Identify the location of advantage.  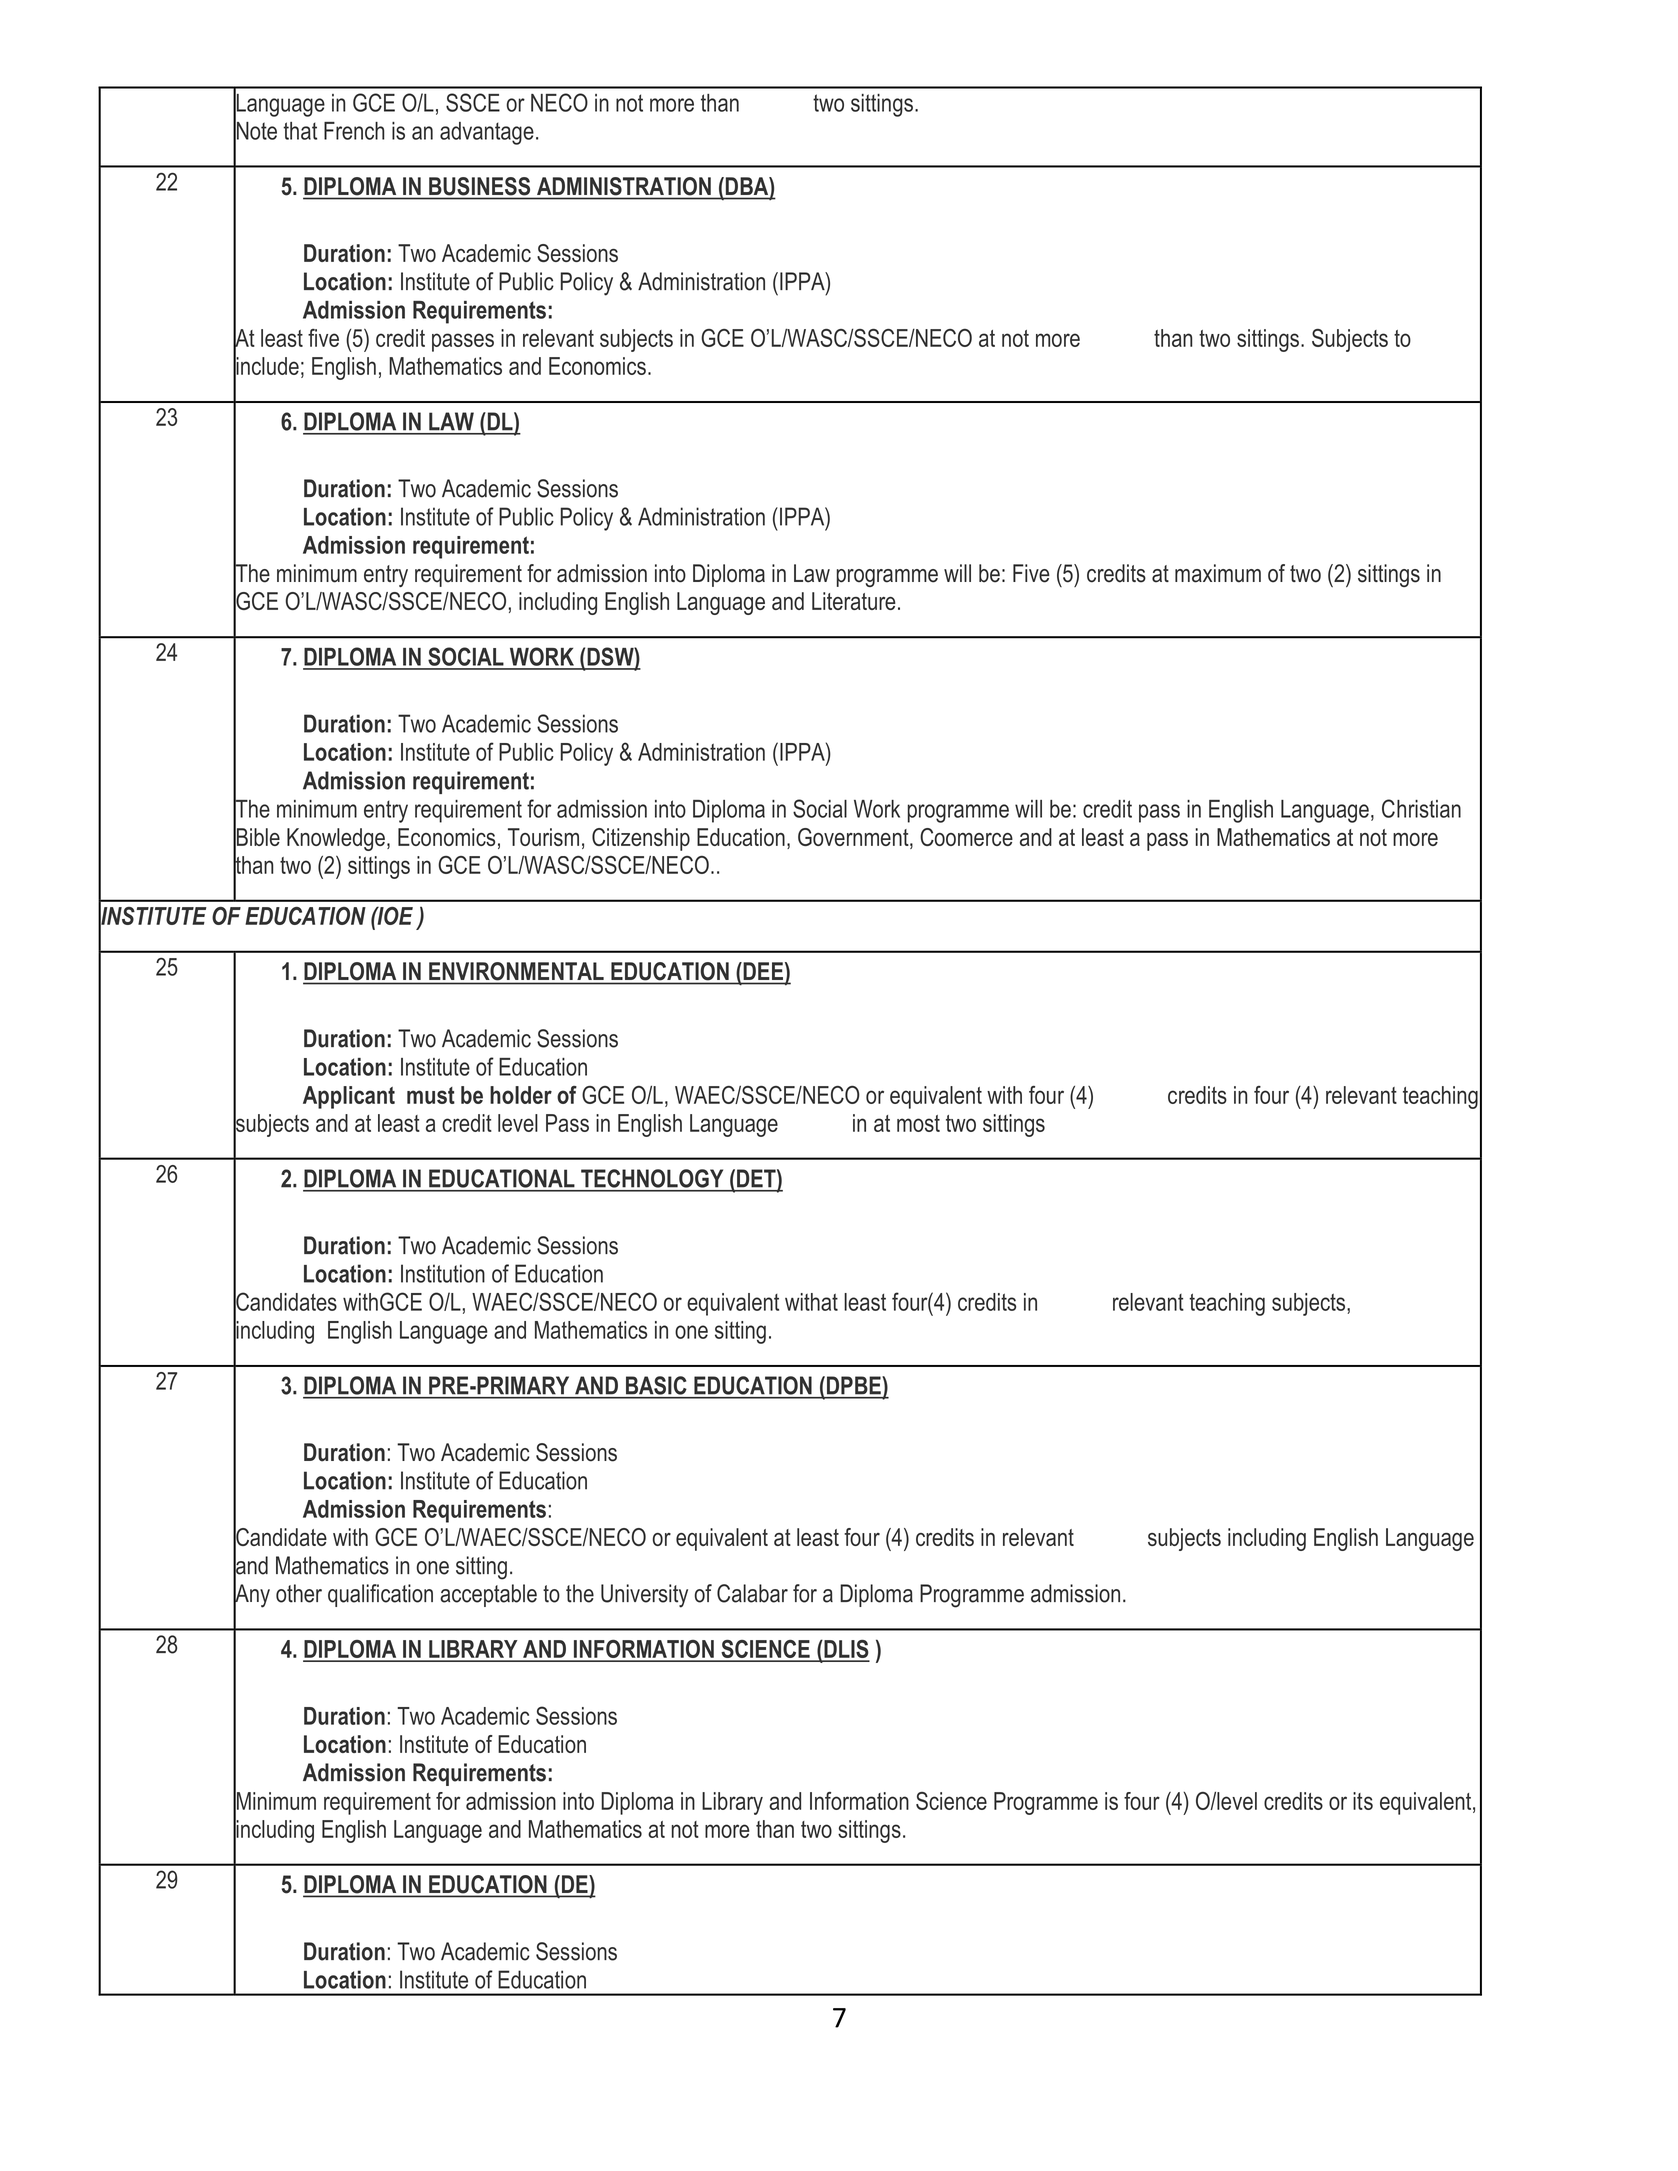
(487, 133).
